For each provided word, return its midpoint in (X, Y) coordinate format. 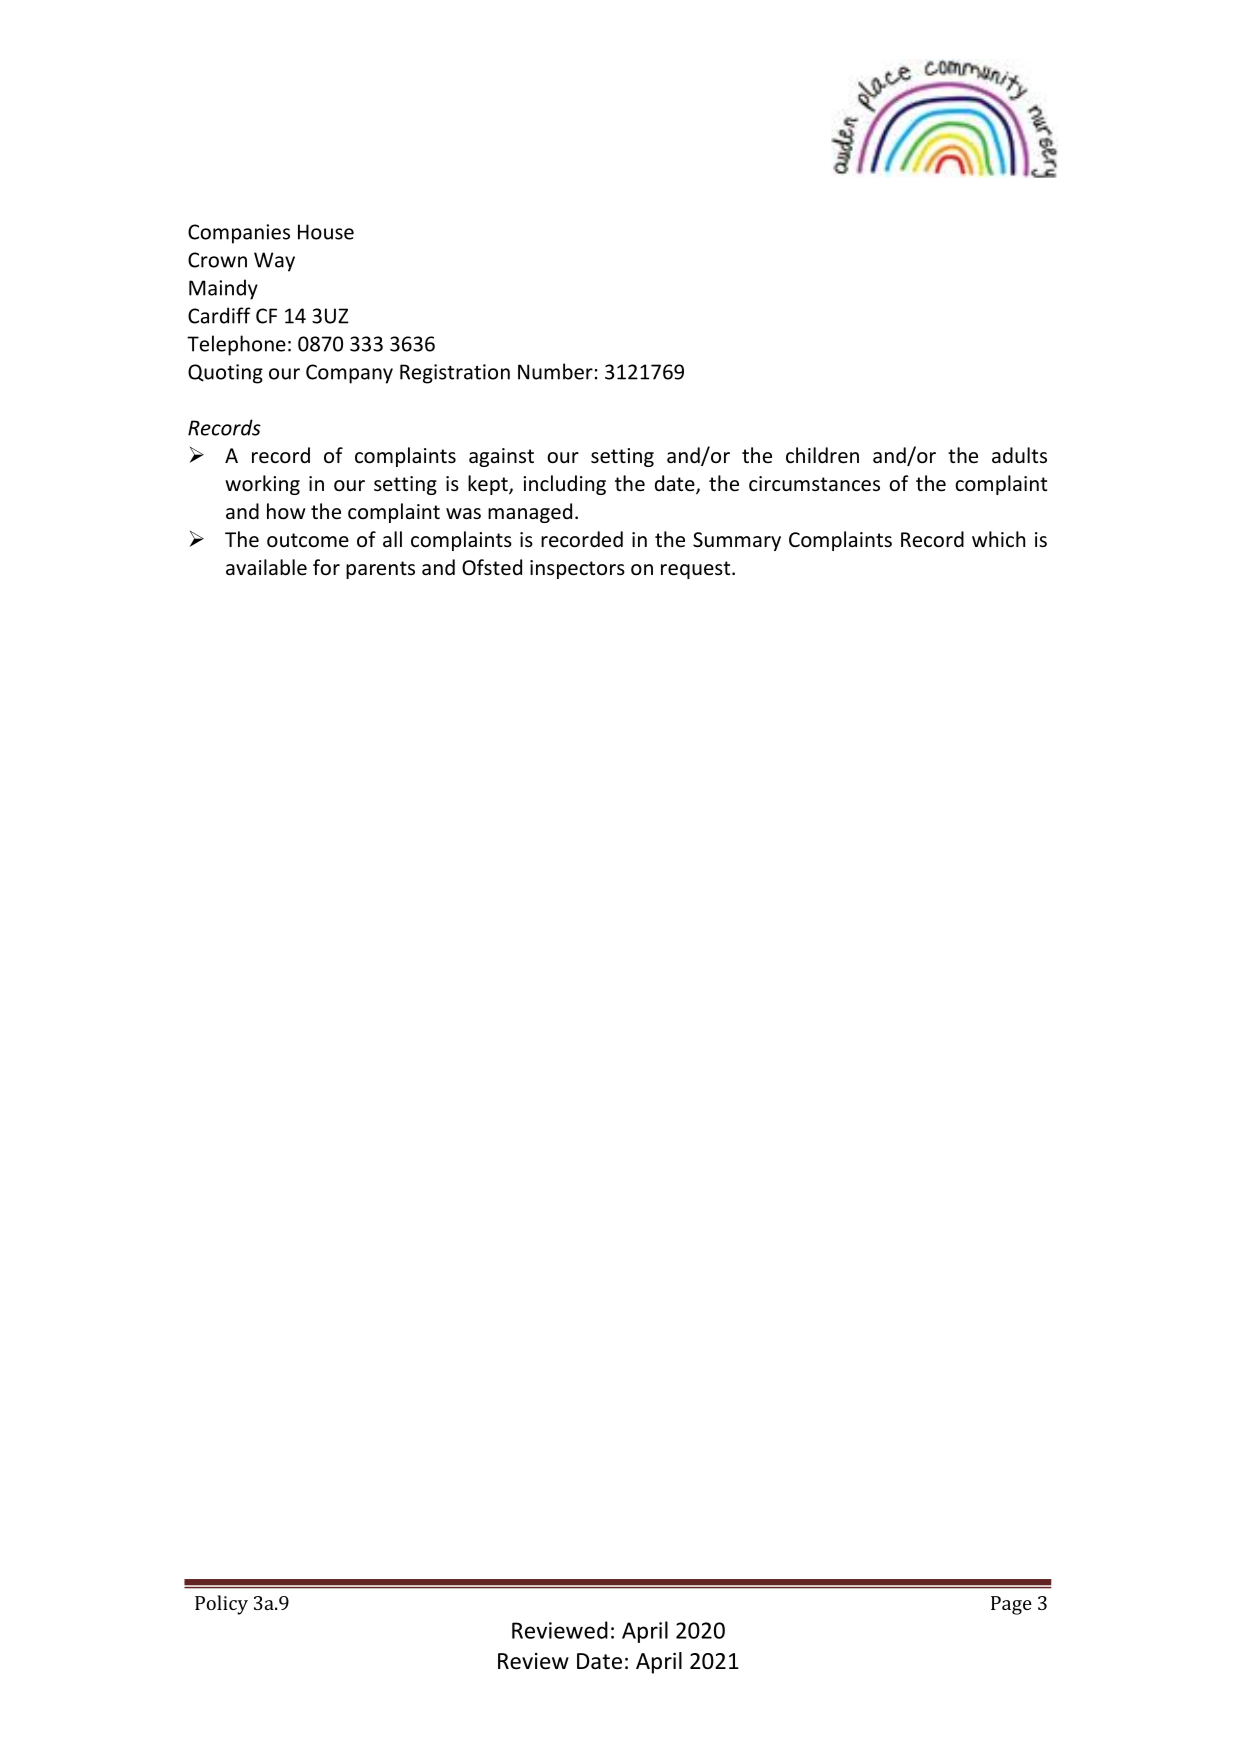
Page (1011, 1605)
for (326, 567)
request (697, 570)
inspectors (577, 569)
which (998, 539)
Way (274, 262)
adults (1019, 455)
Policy (221, 1605)
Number (555, 371)
